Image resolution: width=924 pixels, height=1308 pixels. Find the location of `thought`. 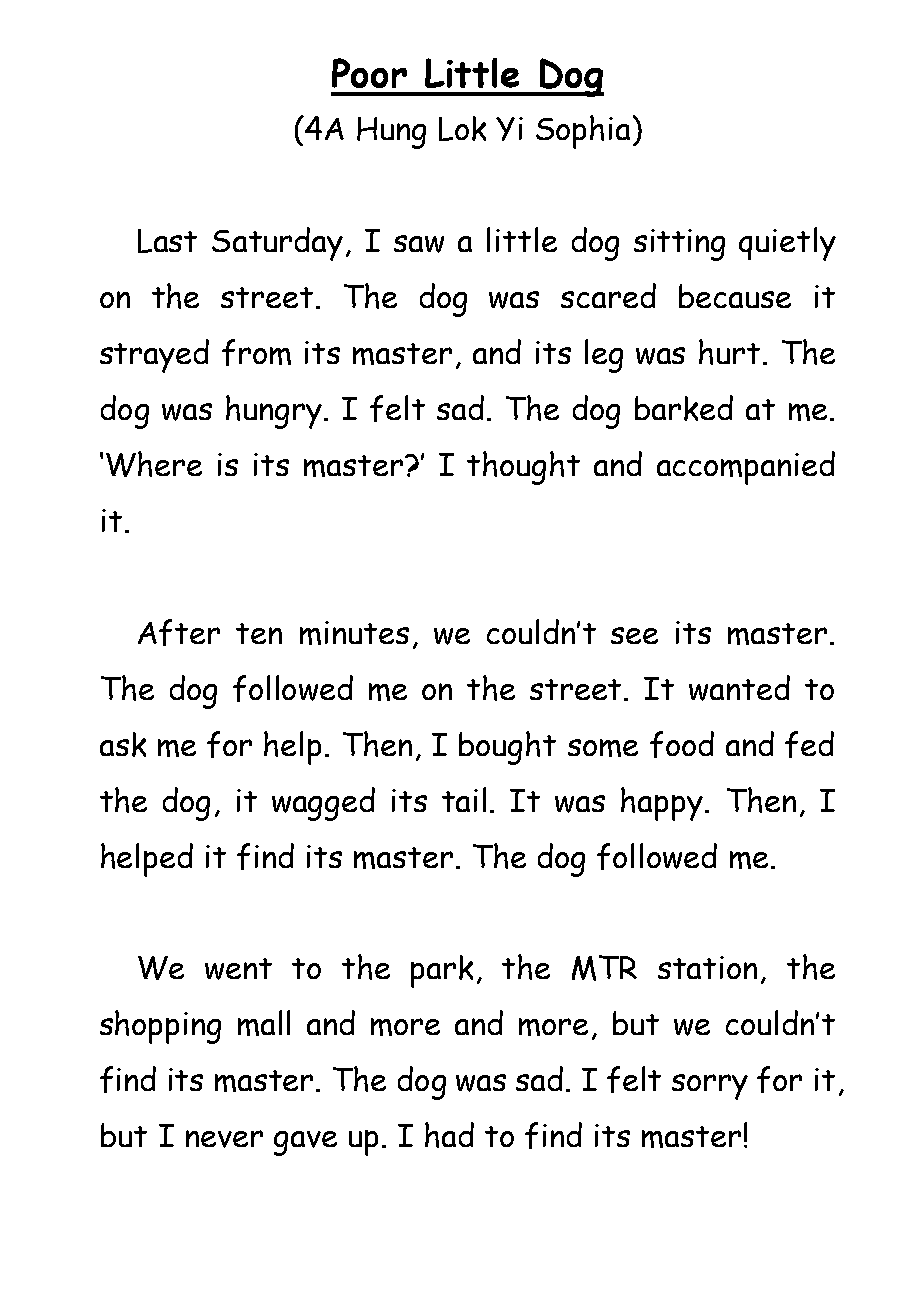

thought is located at coordinates (523, 468).
